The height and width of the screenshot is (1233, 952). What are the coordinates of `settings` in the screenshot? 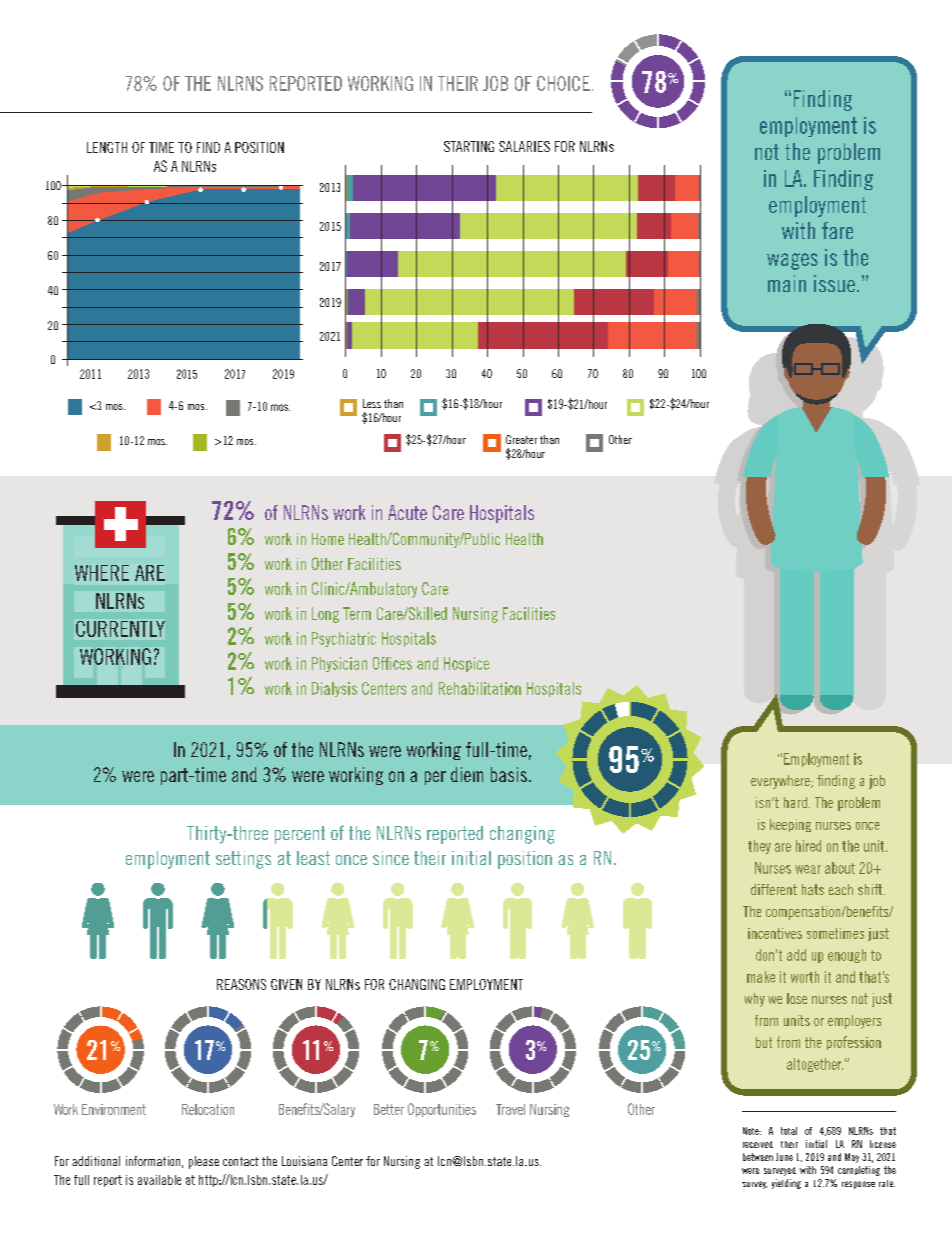 It's located at (243, 860).
